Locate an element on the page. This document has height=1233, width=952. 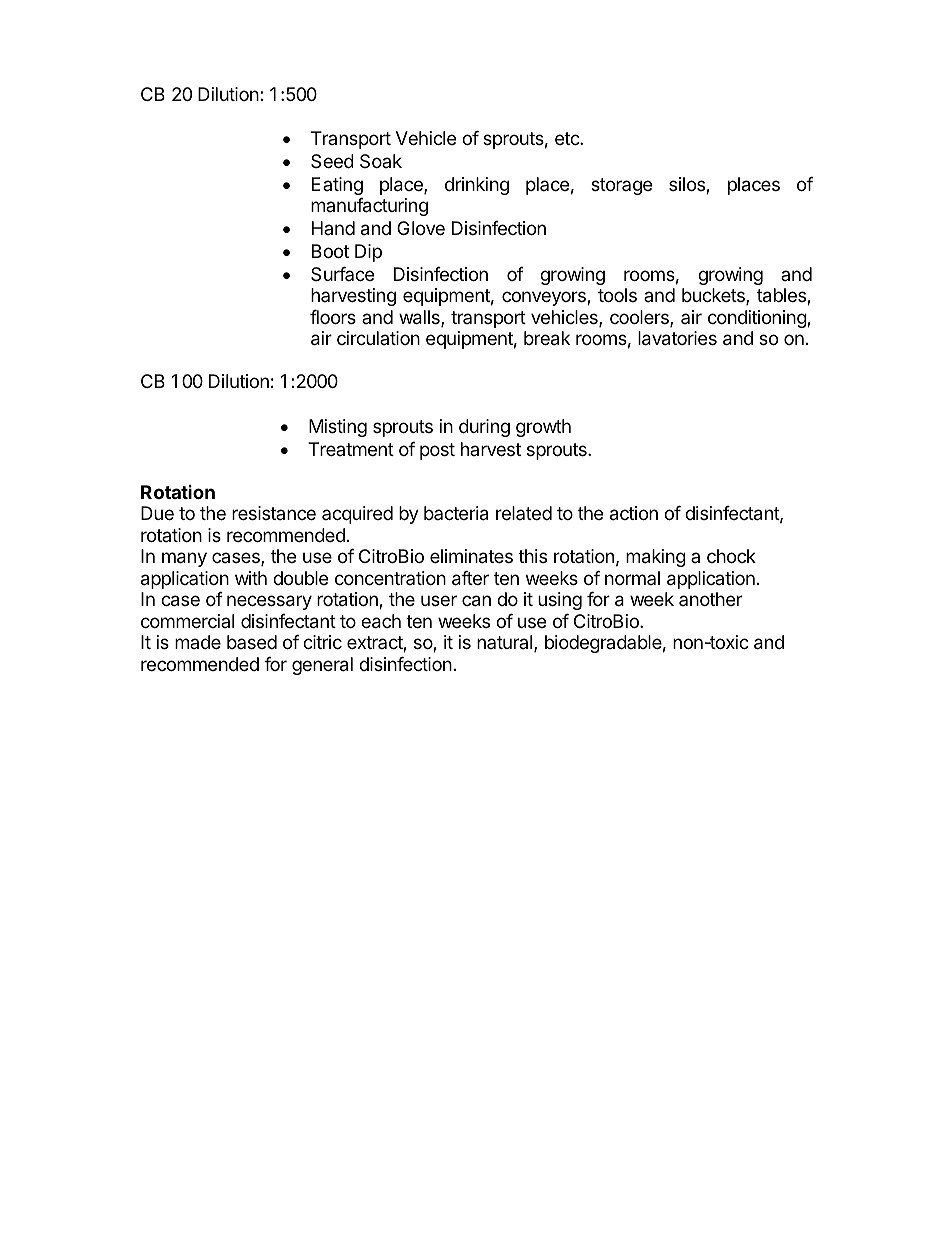
natural is located at coordinates (506, 643).
